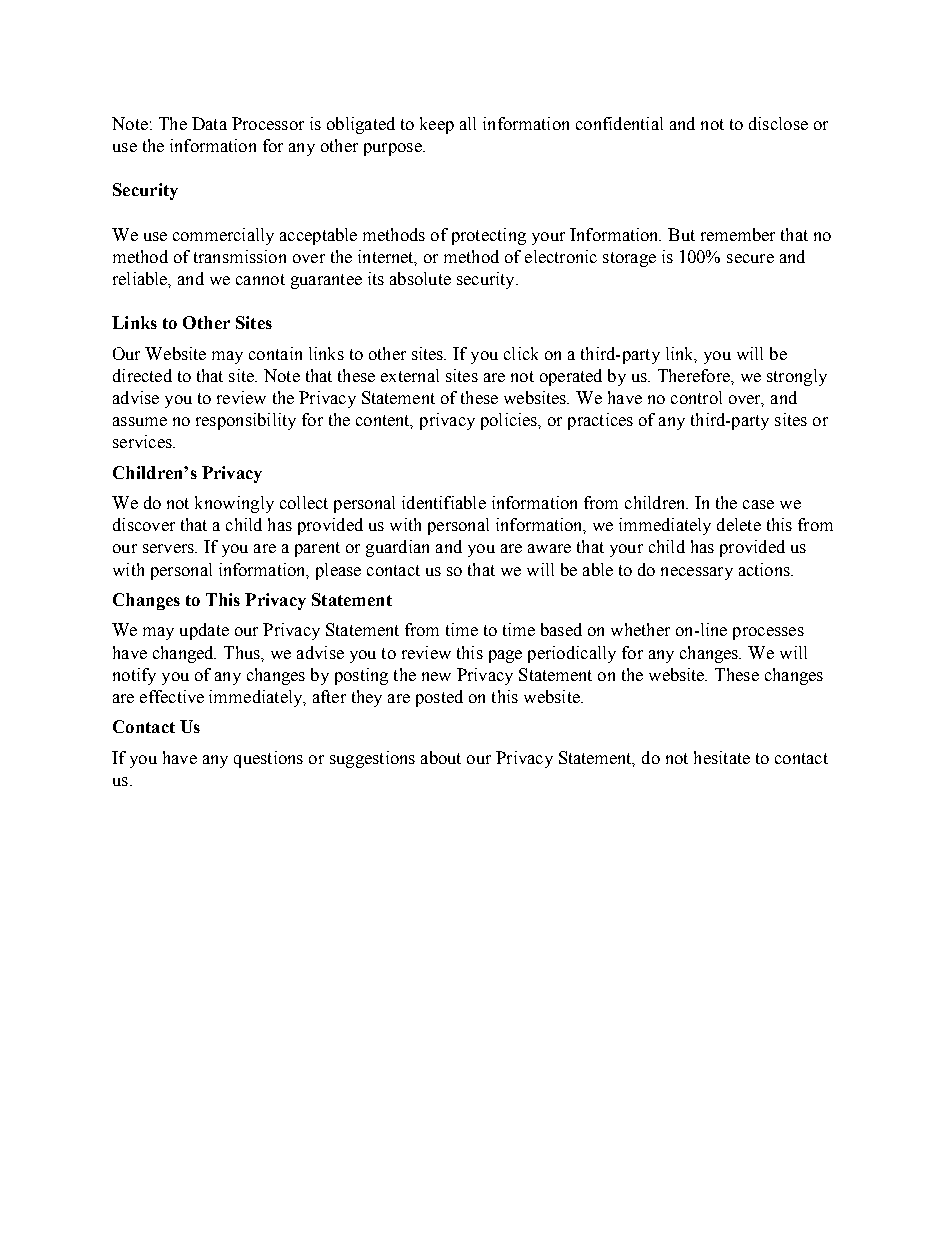 This screenshot has height=1233, width=952. I want to click on control, so click(696, 397).
